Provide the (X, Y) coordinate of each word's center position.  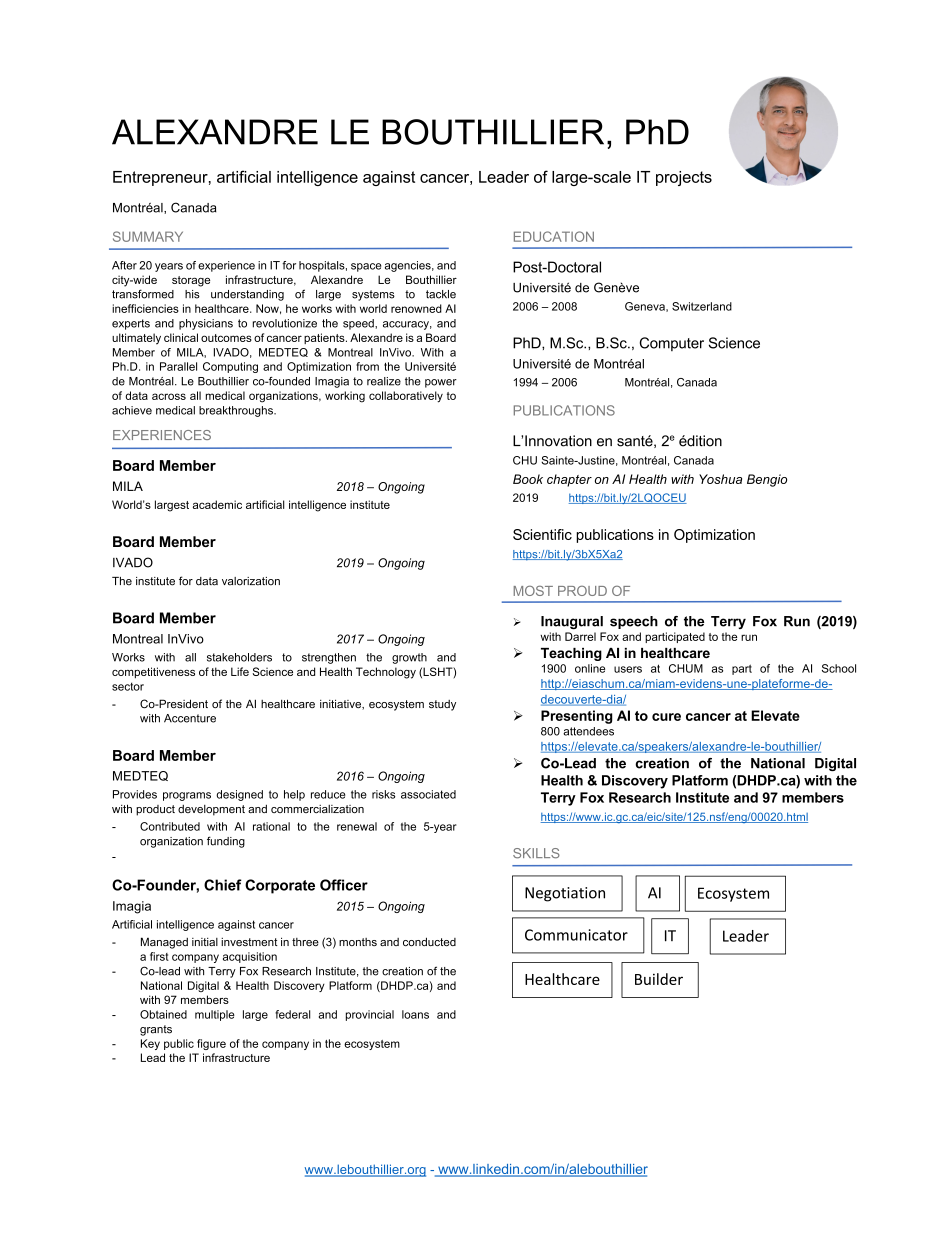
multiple (215, 1015)
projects (684, 178)
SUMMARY (148, 236)
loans (415, 1014)
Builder (659, 979)
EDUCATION (554, 236)
